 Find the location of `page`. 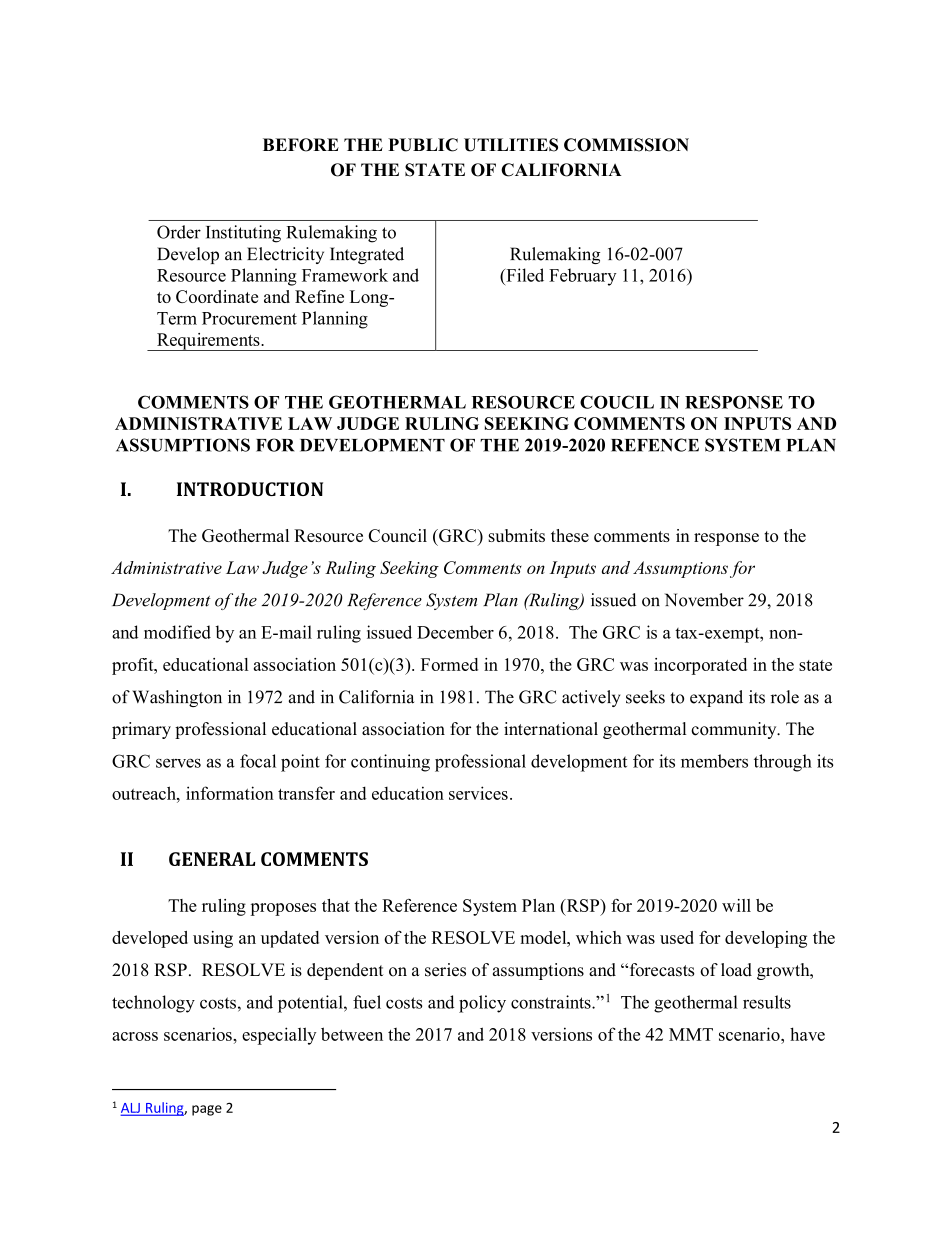

page is located at coordinates (207, 1110).
